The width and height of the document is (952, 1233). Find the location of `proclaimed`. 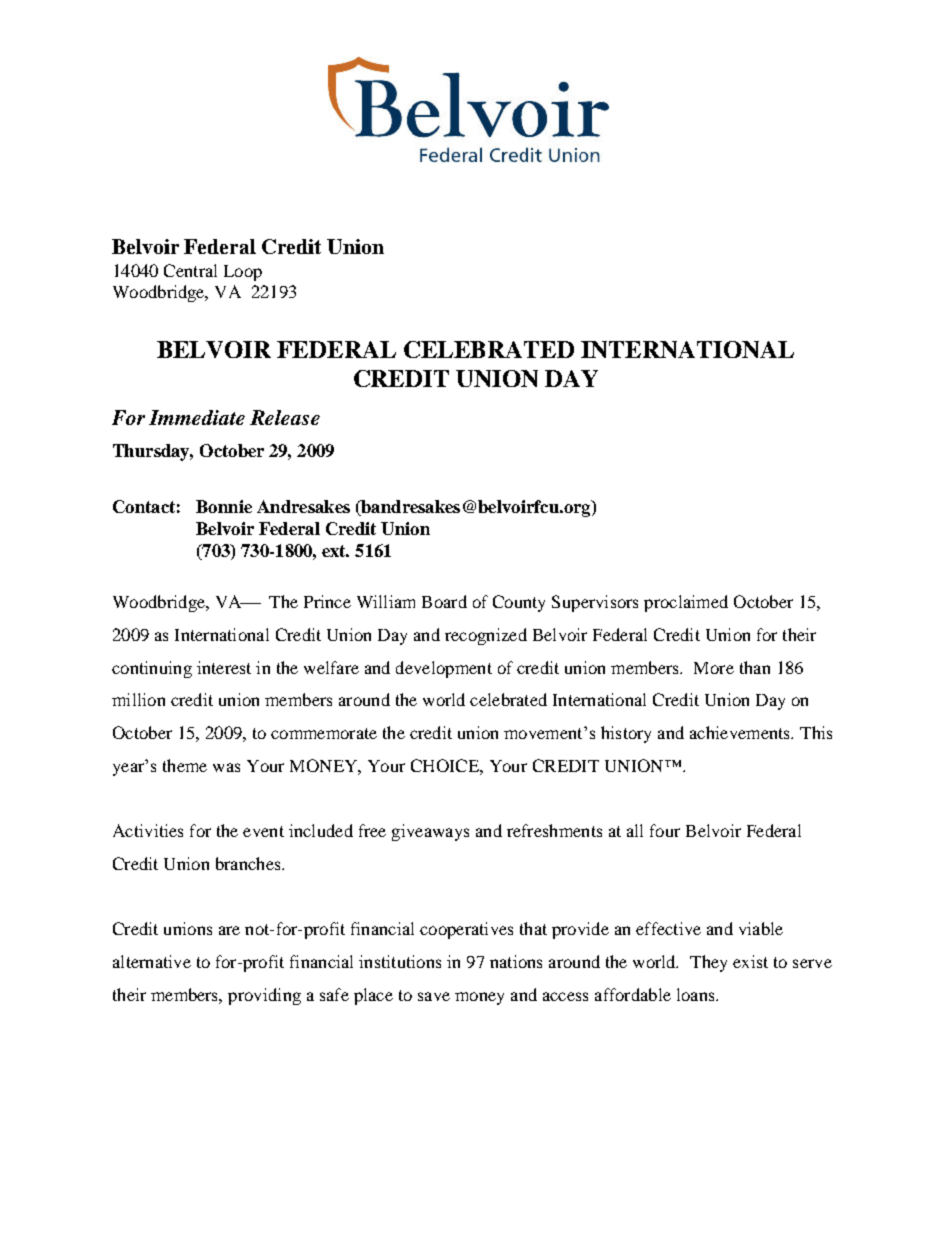

proclaimed is located at coordinates (686, 603).
